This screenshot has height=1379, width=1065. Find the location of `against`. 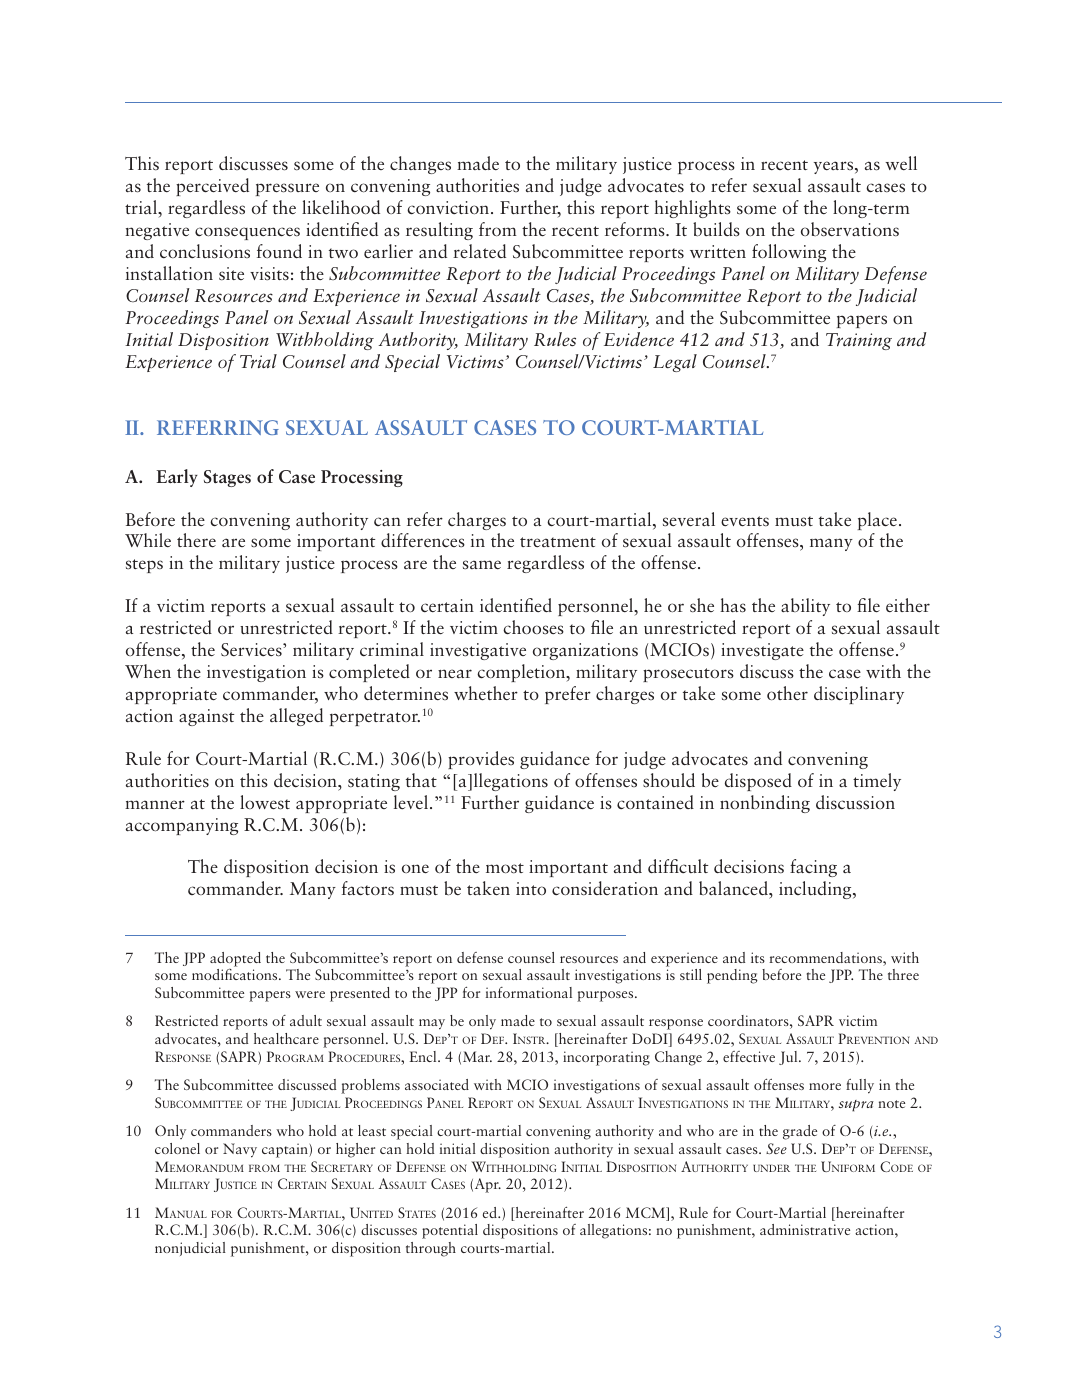

against is located at coordinates (206, 717).
